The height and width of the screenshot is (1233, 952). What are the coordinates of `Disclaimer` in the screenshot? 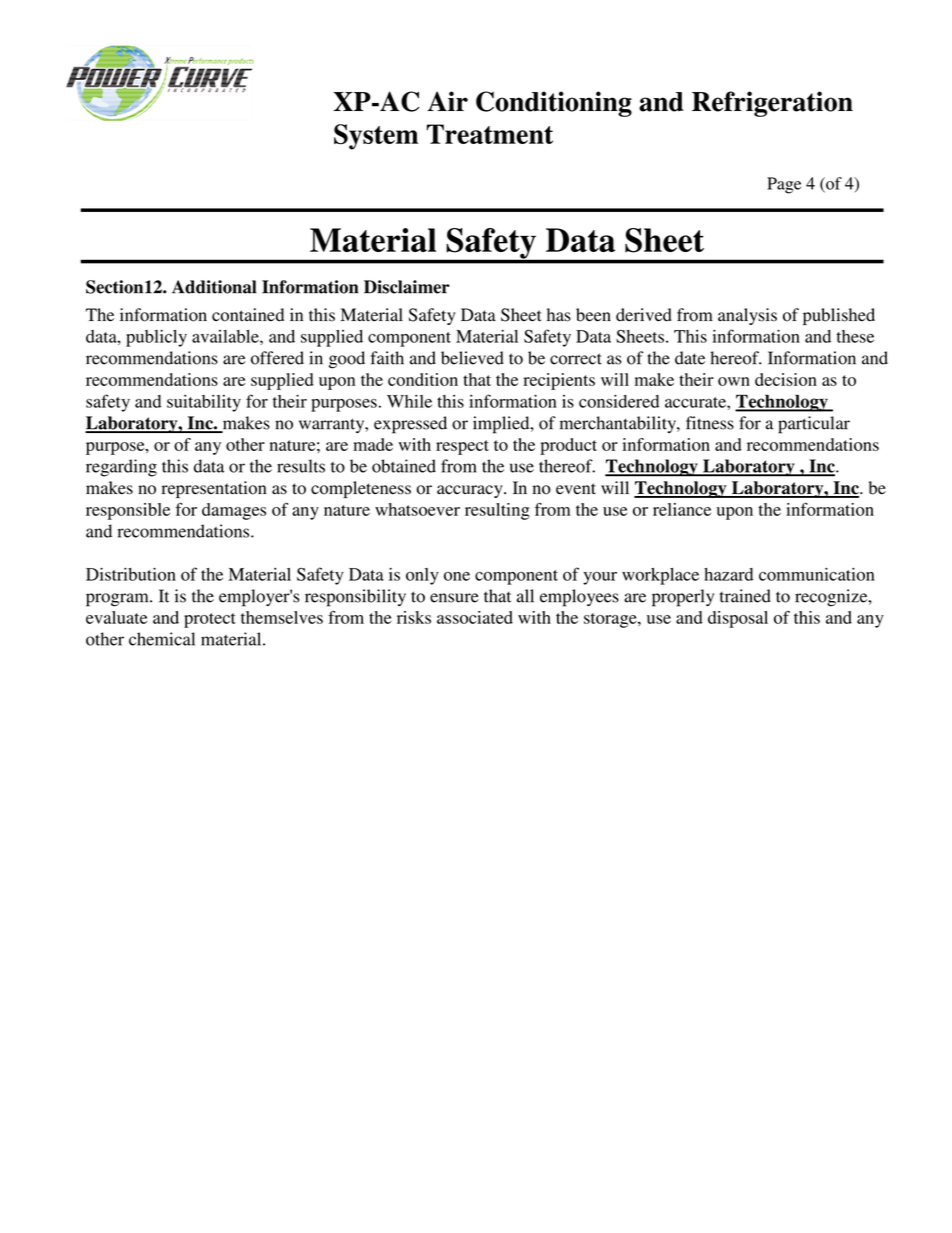 It's located at (407, 287).
